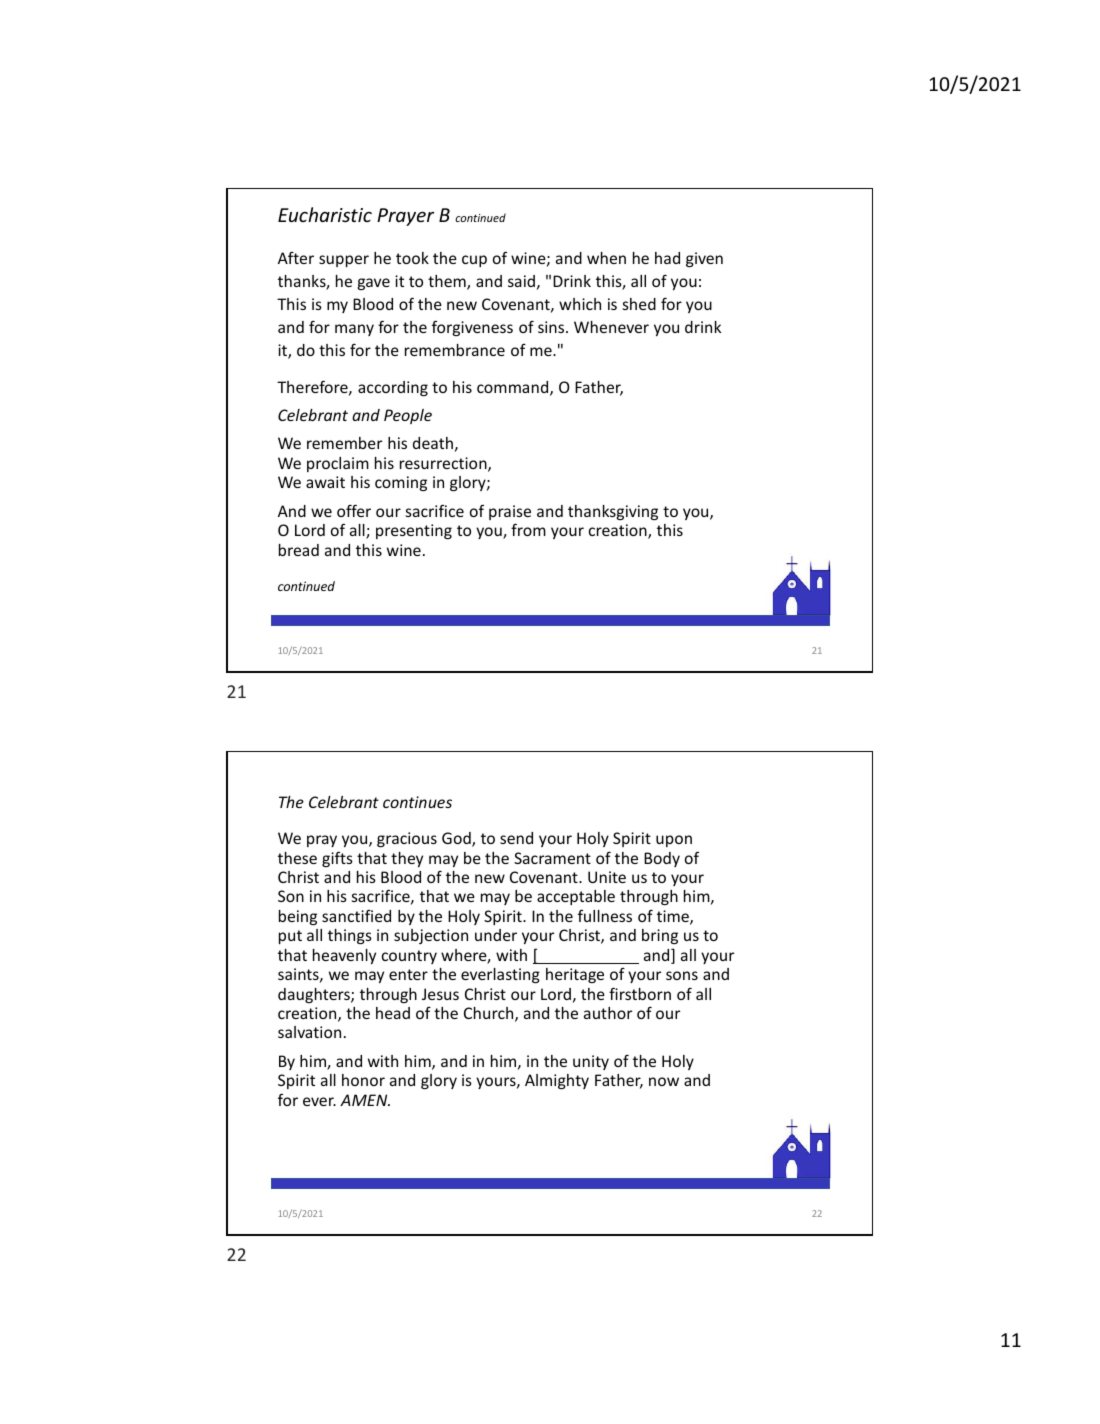  What do you see at coordinates (337, 859) in the image?
I see `gifts` at bounding box center [337, 859].
